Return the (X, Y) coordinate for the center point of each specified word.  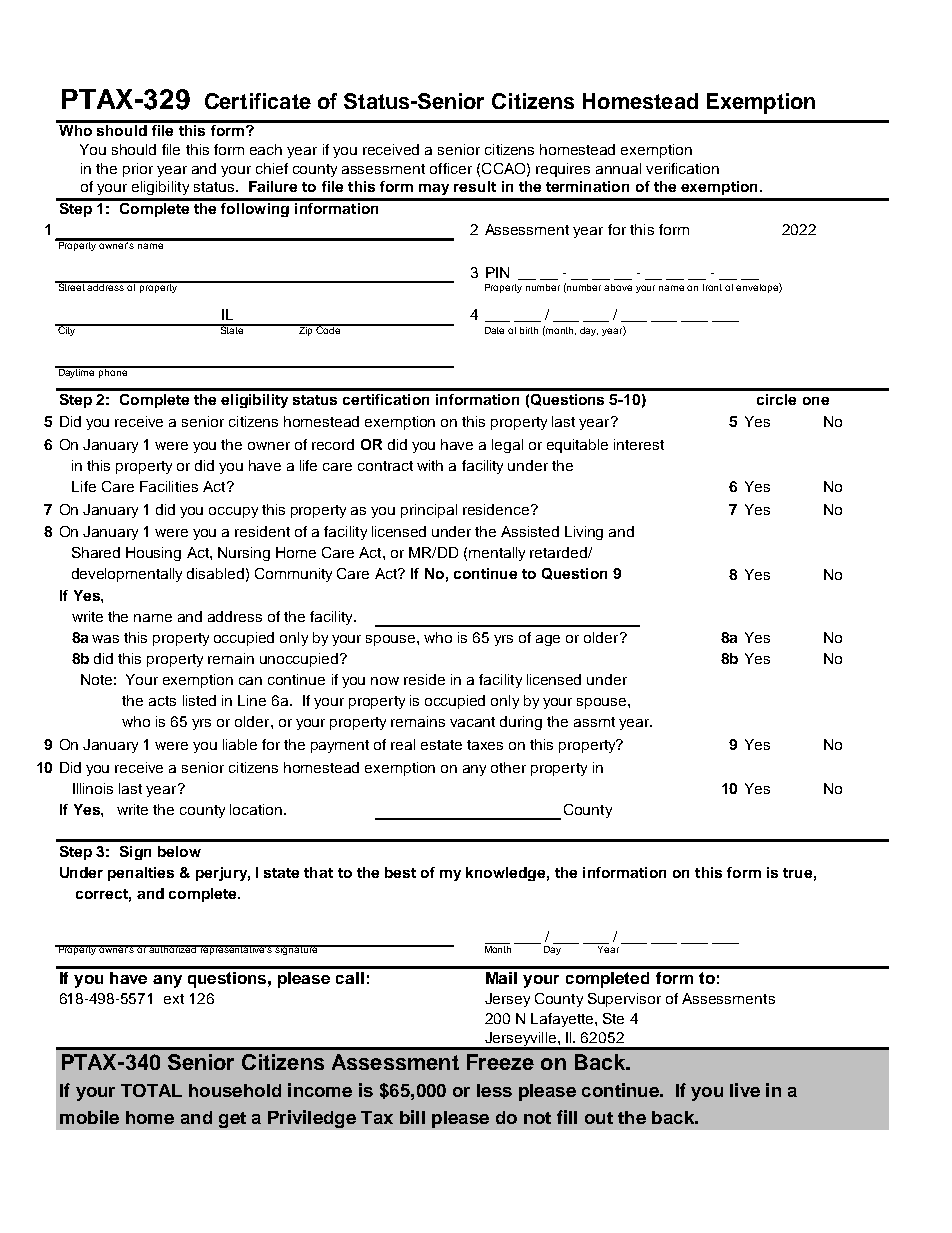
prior (138, 170)
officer (451, 168)
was (105, 639)
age (548, 640)
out (599, 1118)
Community (293, 575)
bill (412, 1117)
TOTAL (151, 1090)
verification (682, 168)
